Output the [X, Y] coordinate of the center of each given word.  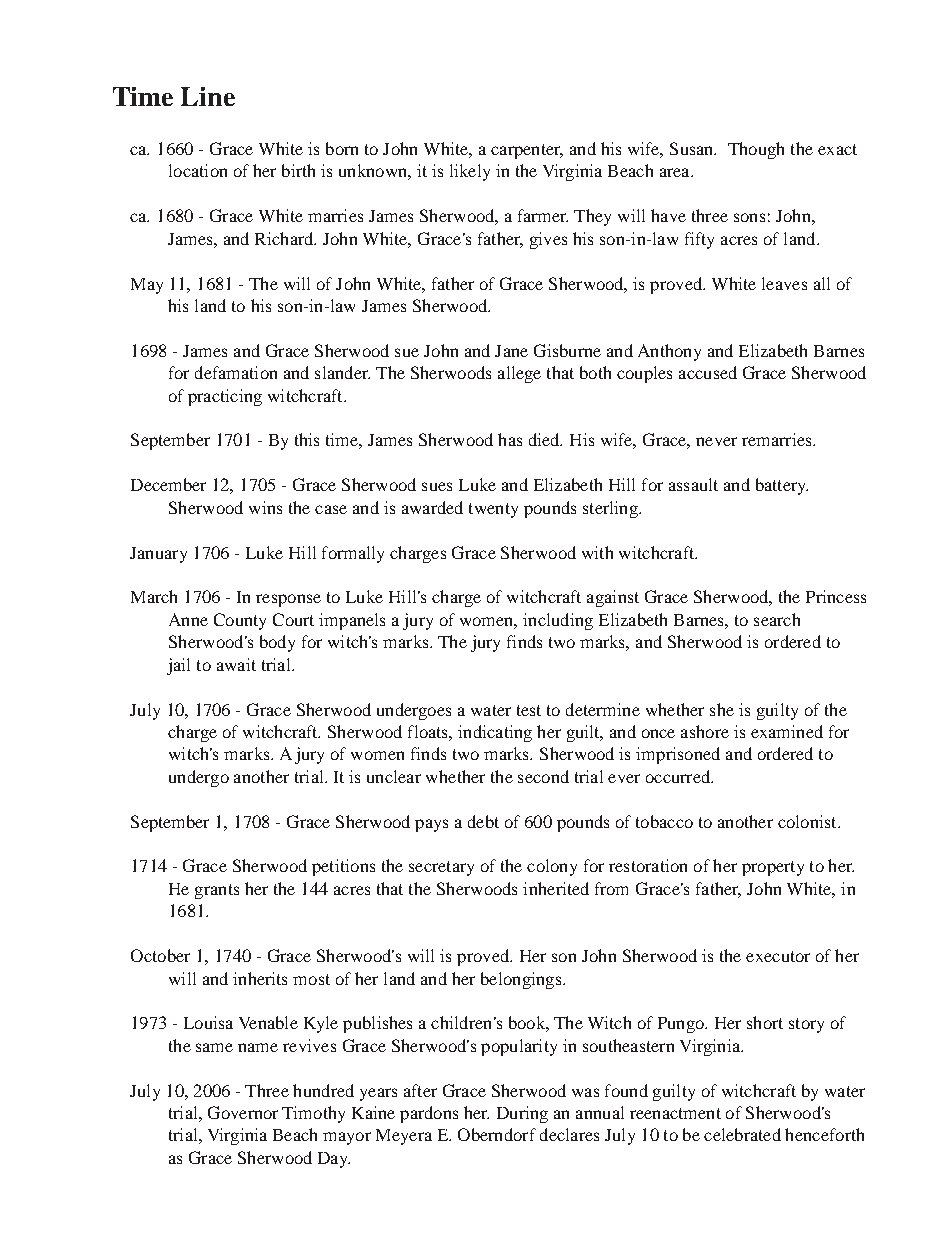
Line [208, 96]
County [240, 621]
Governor [243, 1112]
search [777, 619]
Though [756, 150]
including [558, 621]
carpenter [527, 151]
